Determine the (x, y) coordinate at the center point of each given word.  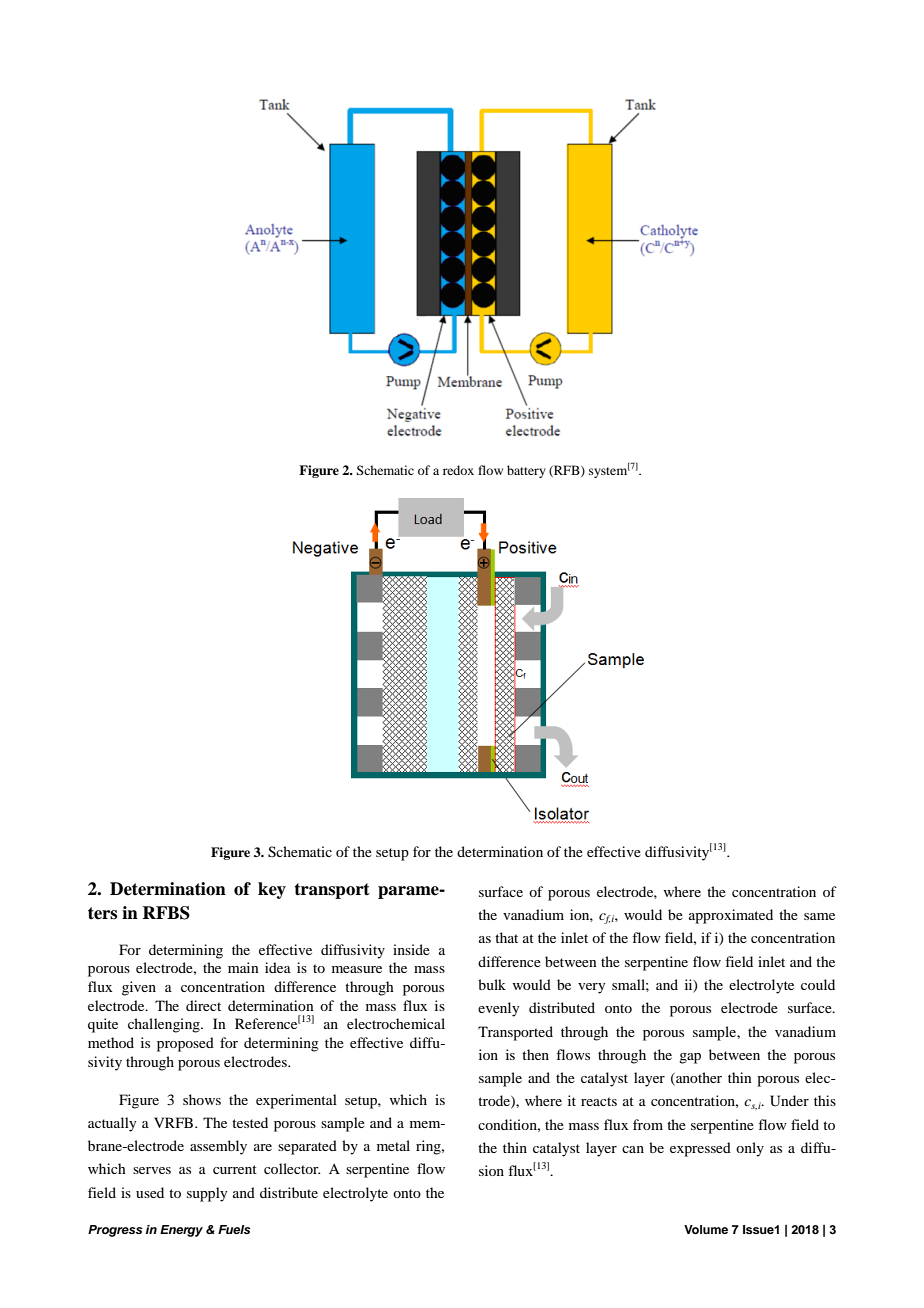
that (506, 937)
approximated (731, 916)
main (243, 967)
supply (207, 1194)
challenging (165, 1025)
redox (458, 470)
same (819, 916)
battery (526, 471)
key (272, 890)
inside (411, 949)
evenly (498, 1009)
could (818, 984)
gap (690, 1058)
